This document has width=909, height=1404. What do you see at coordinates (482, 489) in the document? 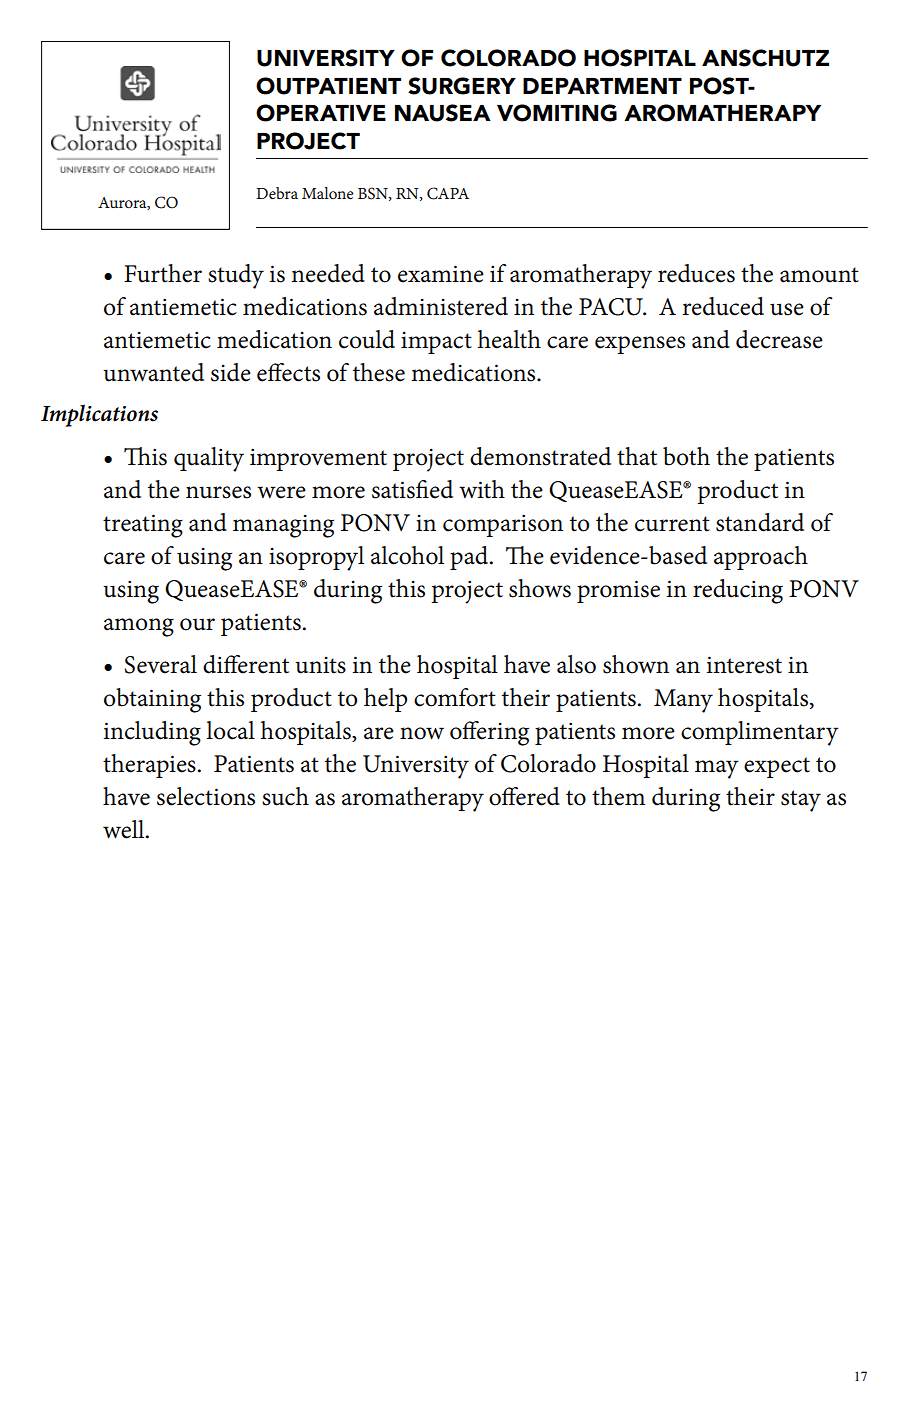
I see `with` at bounding box center [482, 489].
